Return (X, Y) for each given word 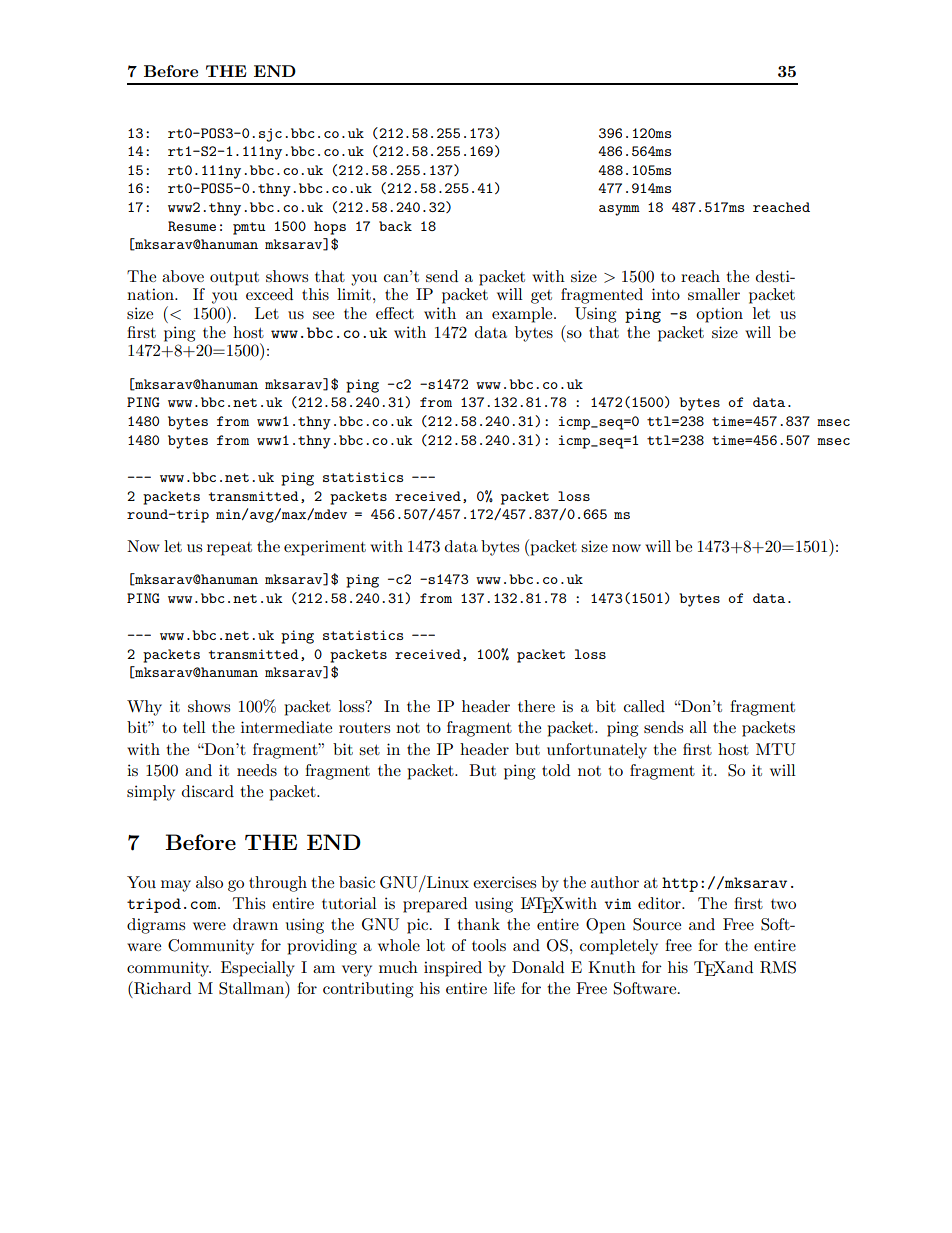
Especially (258, 969)
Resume (192, 226)
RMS (778, 967)
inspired (453, 969)
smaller (714, 294)
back (395, 226)
